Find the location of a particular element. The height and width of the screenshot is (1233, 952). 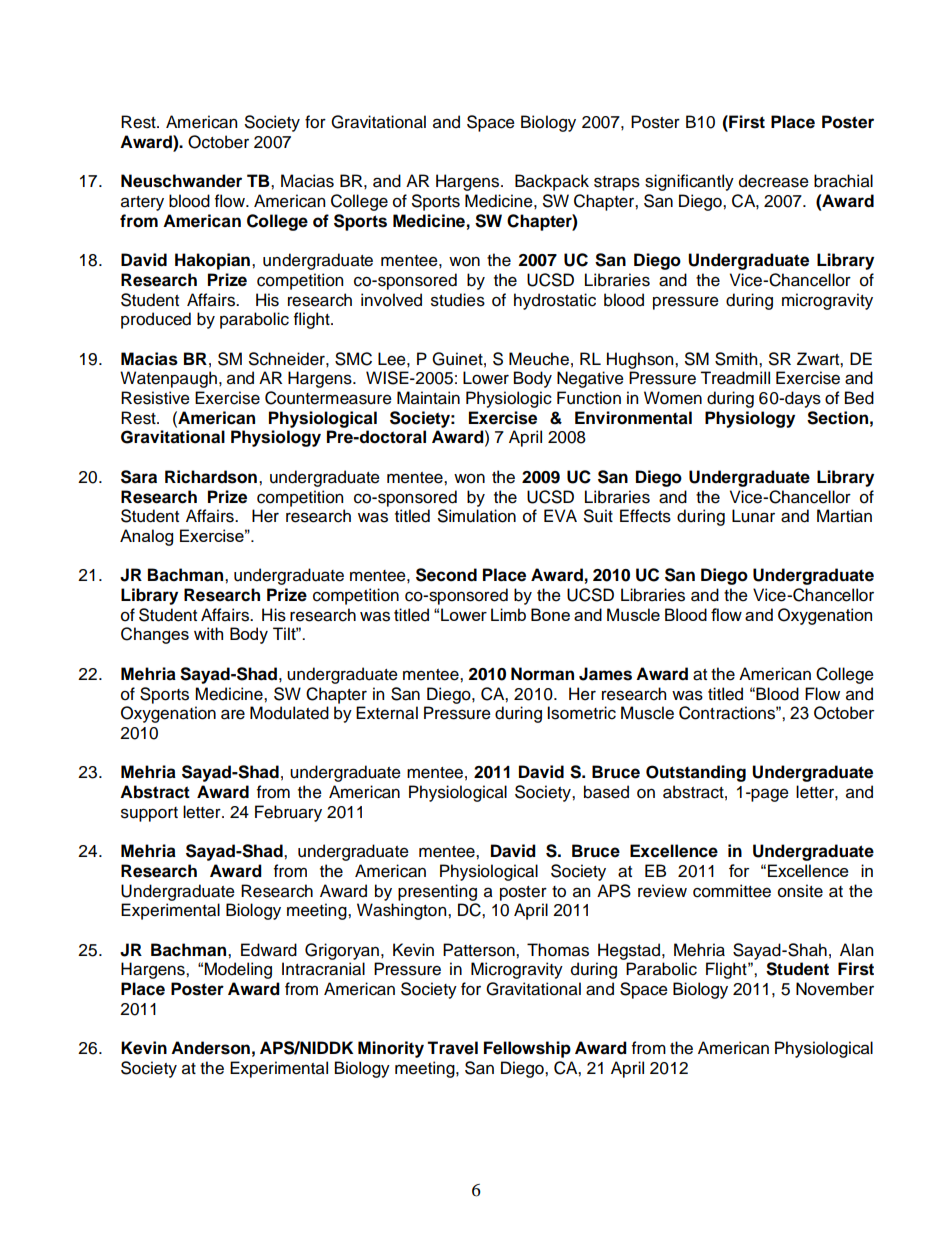

Anderson is located at coordinates (210, 1048).
